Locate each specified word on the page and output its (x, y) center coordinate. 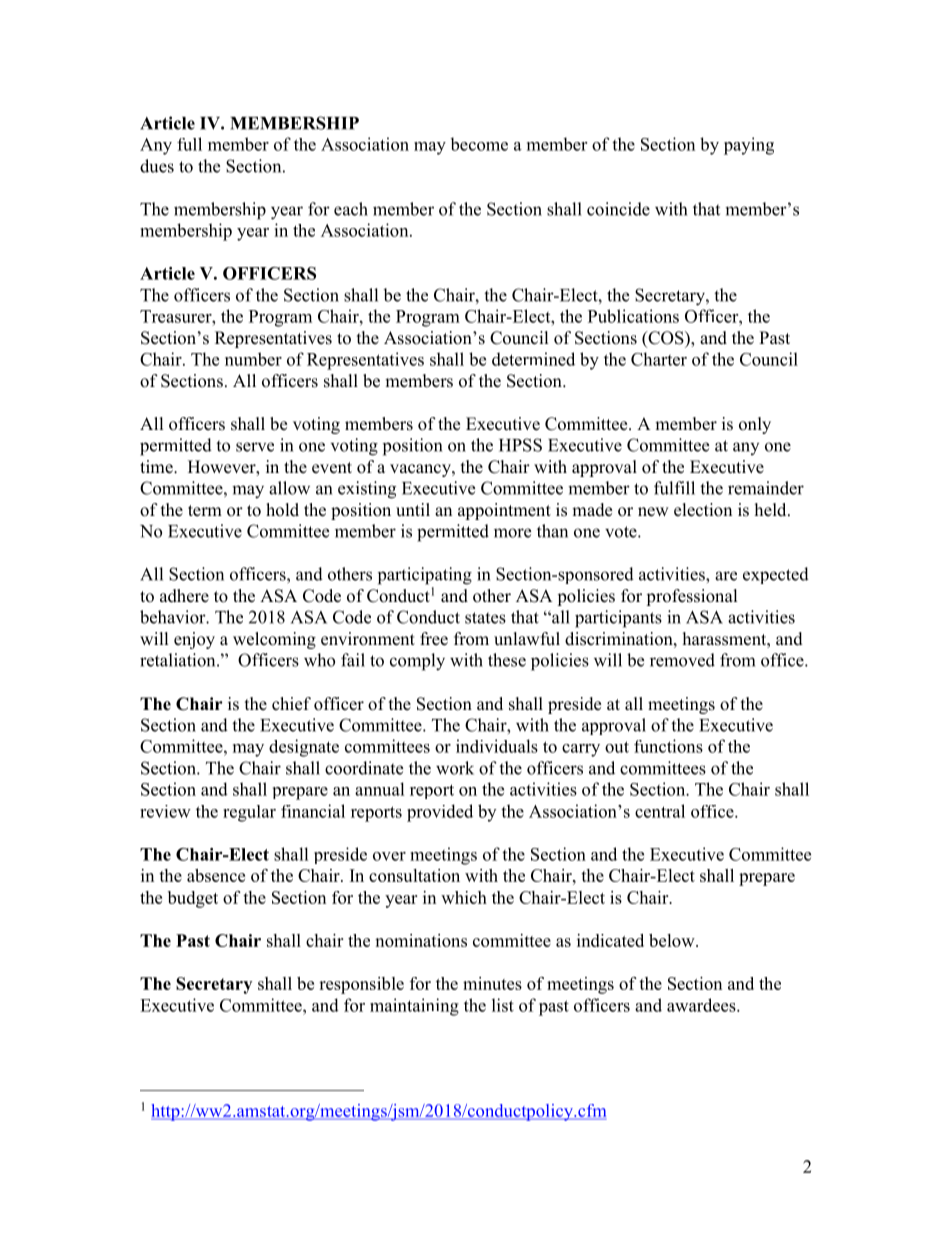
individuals (497, 746)
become (479, 144)
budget (193, 899)
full (189, 144)
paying (749, 146)
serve (255, 447)
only (755, 425)
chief (291, 704)
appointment (504, 511)
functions (668, 746)
